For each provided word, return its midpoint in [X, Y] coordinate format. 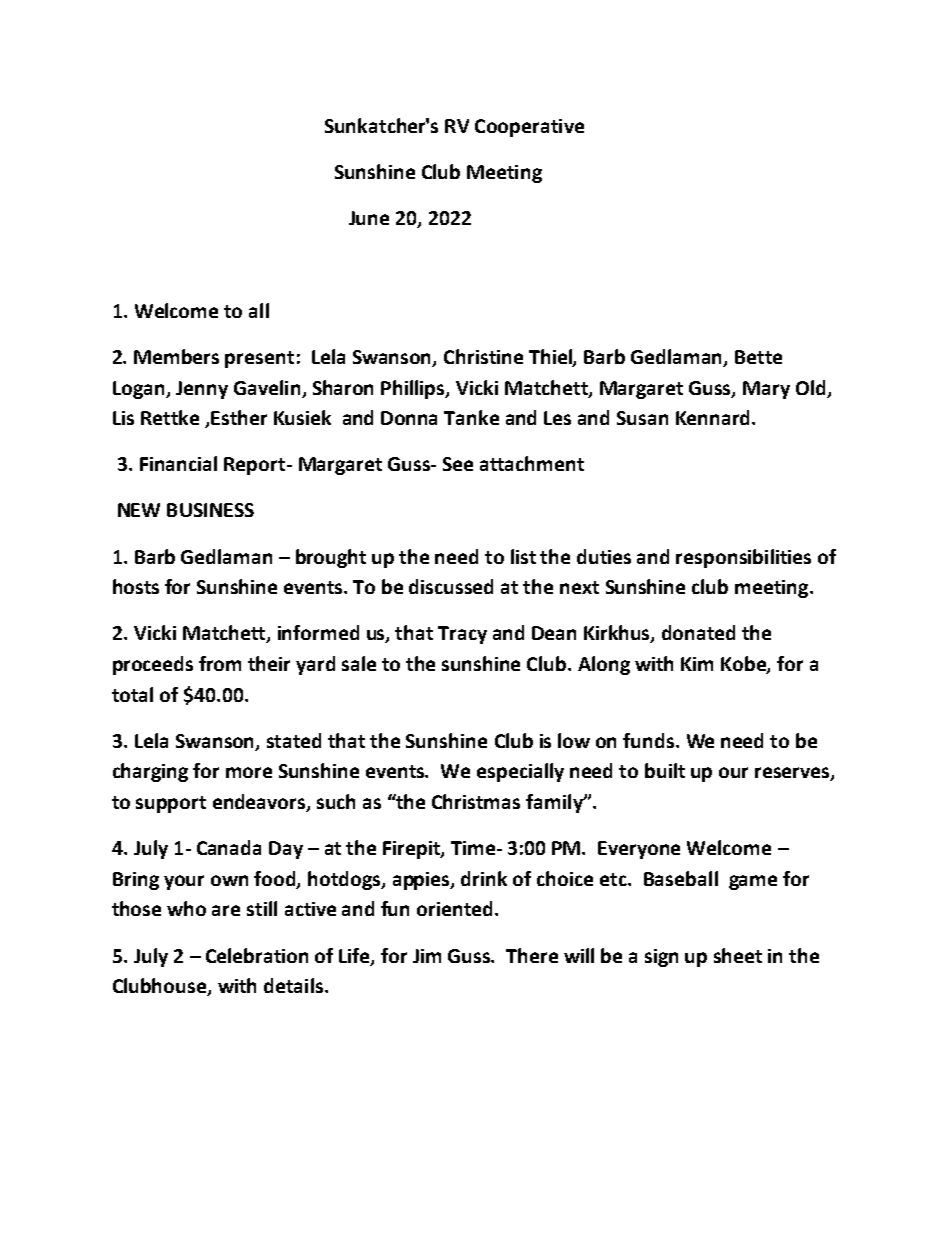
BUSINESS [210, 510]
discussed [451, 586]
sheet [738, 955]
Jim [427, 956]
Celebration [257, 955]
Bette [758, 357]
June [369, 218]
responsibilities [743, 558]
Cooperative [529, 128]
